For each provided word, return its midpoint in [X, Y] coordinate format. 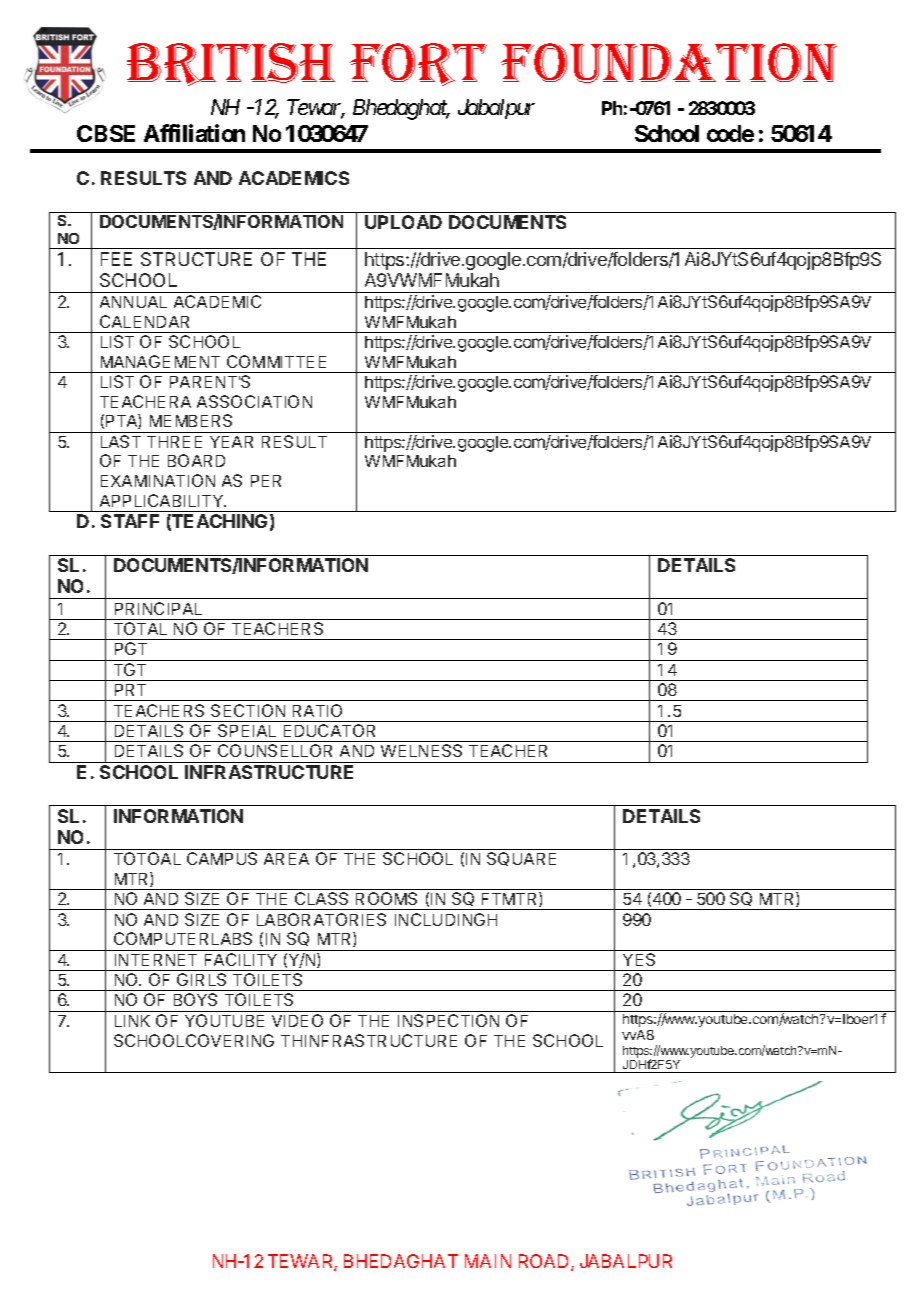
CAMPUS [222, 858]
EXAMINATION [158, 480]
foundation [669, 63]
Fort [418, 64]
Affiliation [194, 133]
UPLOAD [403, 222]
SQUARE [521, 859]
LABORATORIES [321, 919]
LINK [132, 1021]
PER [266, 481]
